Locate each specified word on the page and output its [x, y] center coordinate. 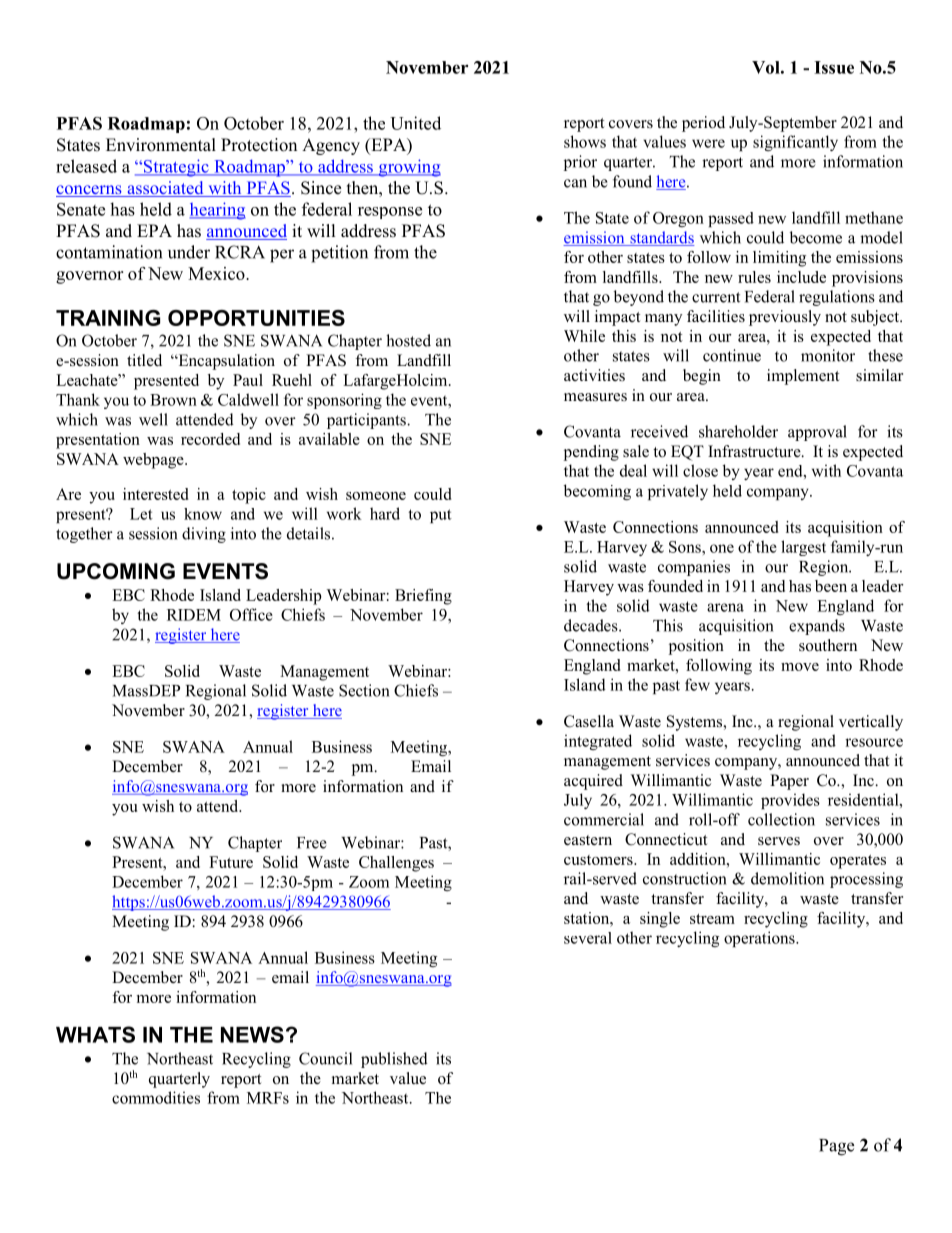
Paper [789, 782]
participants [367, 421]
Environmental [161, 145]
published [394, 1060]
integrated [598, 742]
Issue [834, 67]
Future [231, 862]
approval [817, 433]
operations [760, 939]
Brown [173, 400]
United [415, 123]
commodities [156, 1097]
